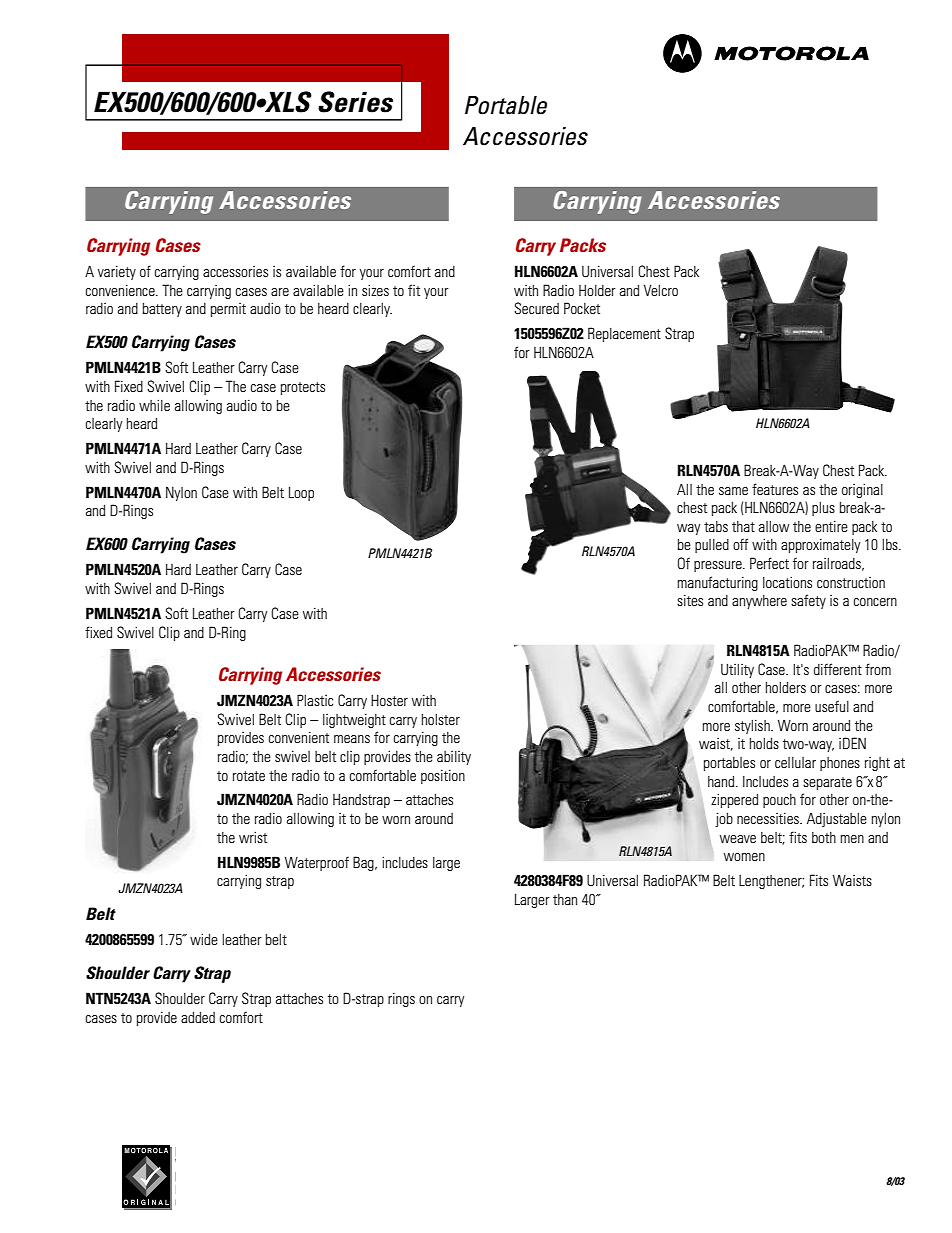 The height and width of the document is (1233, 952). What do you see at coordinates (769, 563) in the document?
I see `Perfect` at bounding box center [769, 563].
